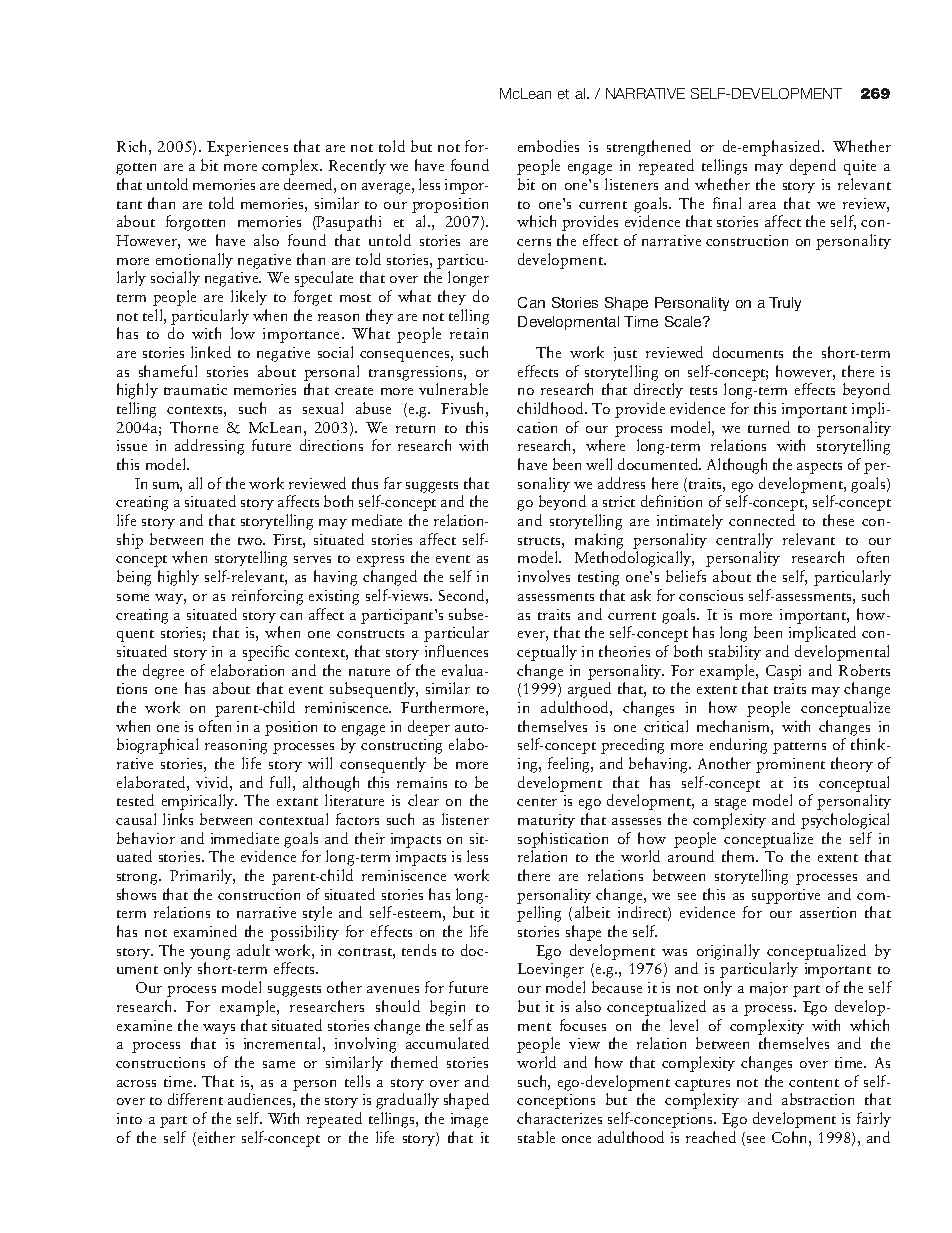 Image resolution: width=952 pixels, height=1233 pixels. I want to click on depend, so click(813, 167).
